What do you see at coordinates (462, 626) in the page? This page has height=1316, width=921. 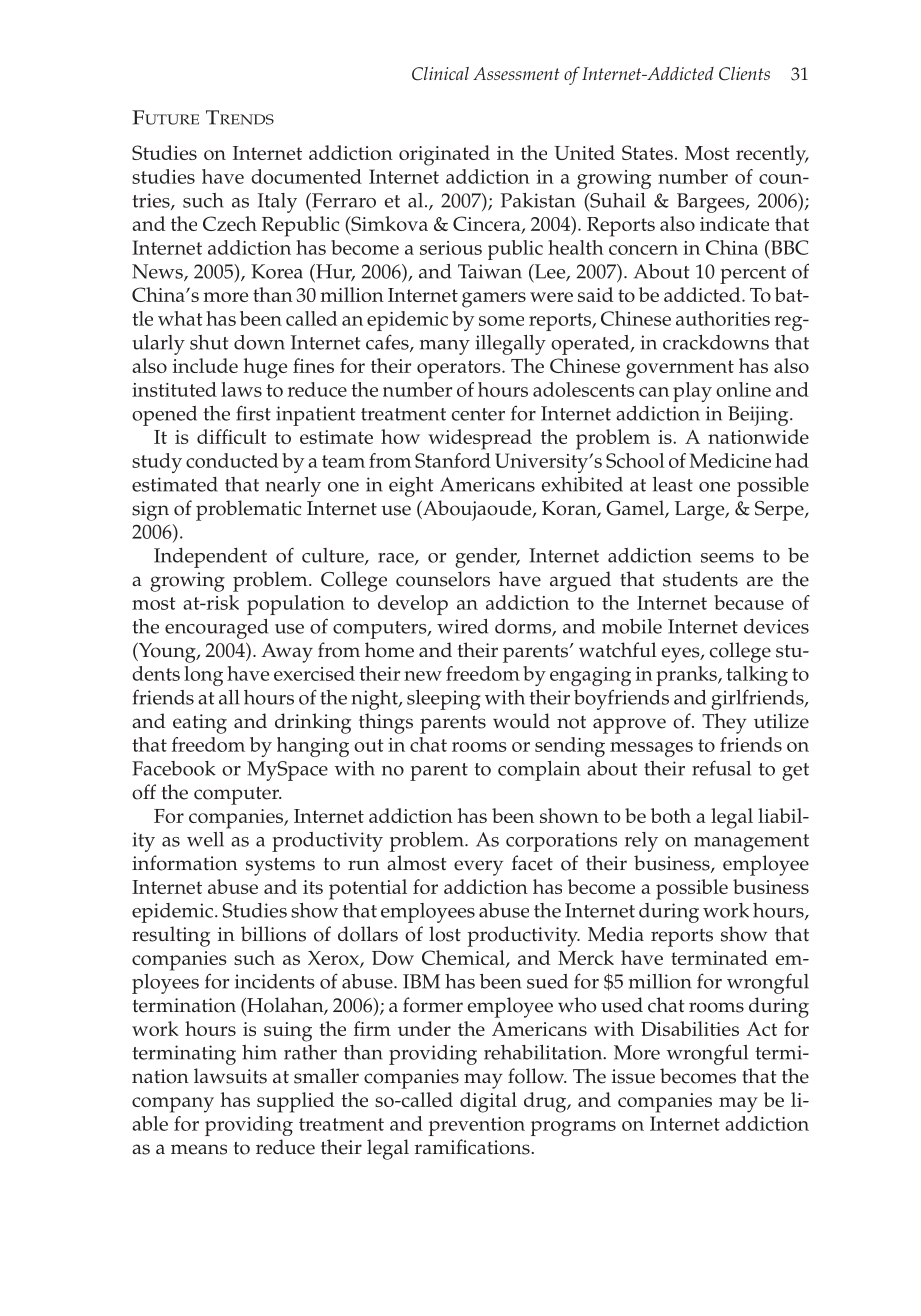 I see `wired` at bounding box center [462, 626].
